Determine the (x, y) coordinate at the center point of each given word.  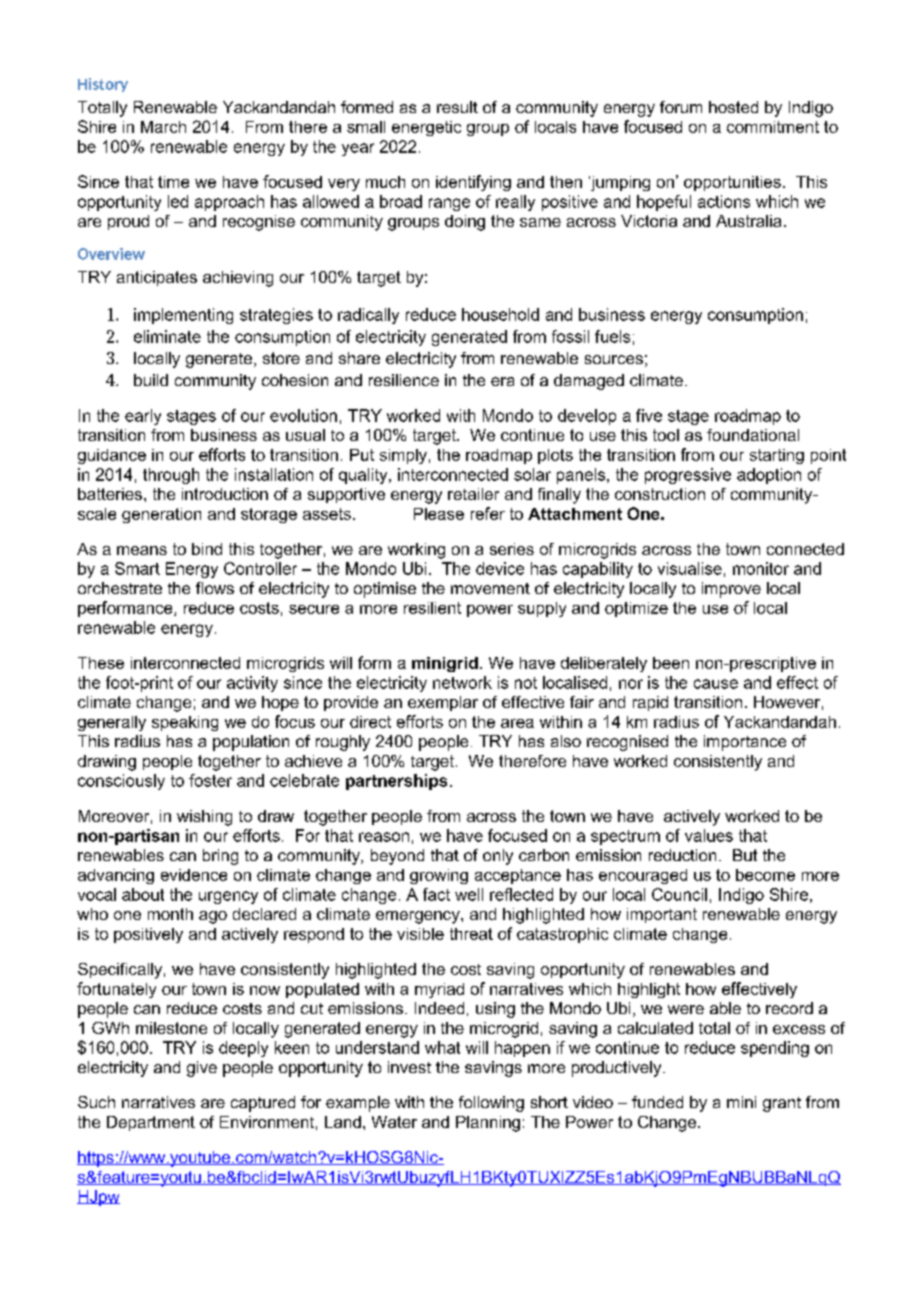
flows (215, 588)
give (202, 1069)
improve (731, 590)
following (491, 1104)
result (457, 107)
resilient (432, 608)
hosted (733, 107)
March (163, 127)
